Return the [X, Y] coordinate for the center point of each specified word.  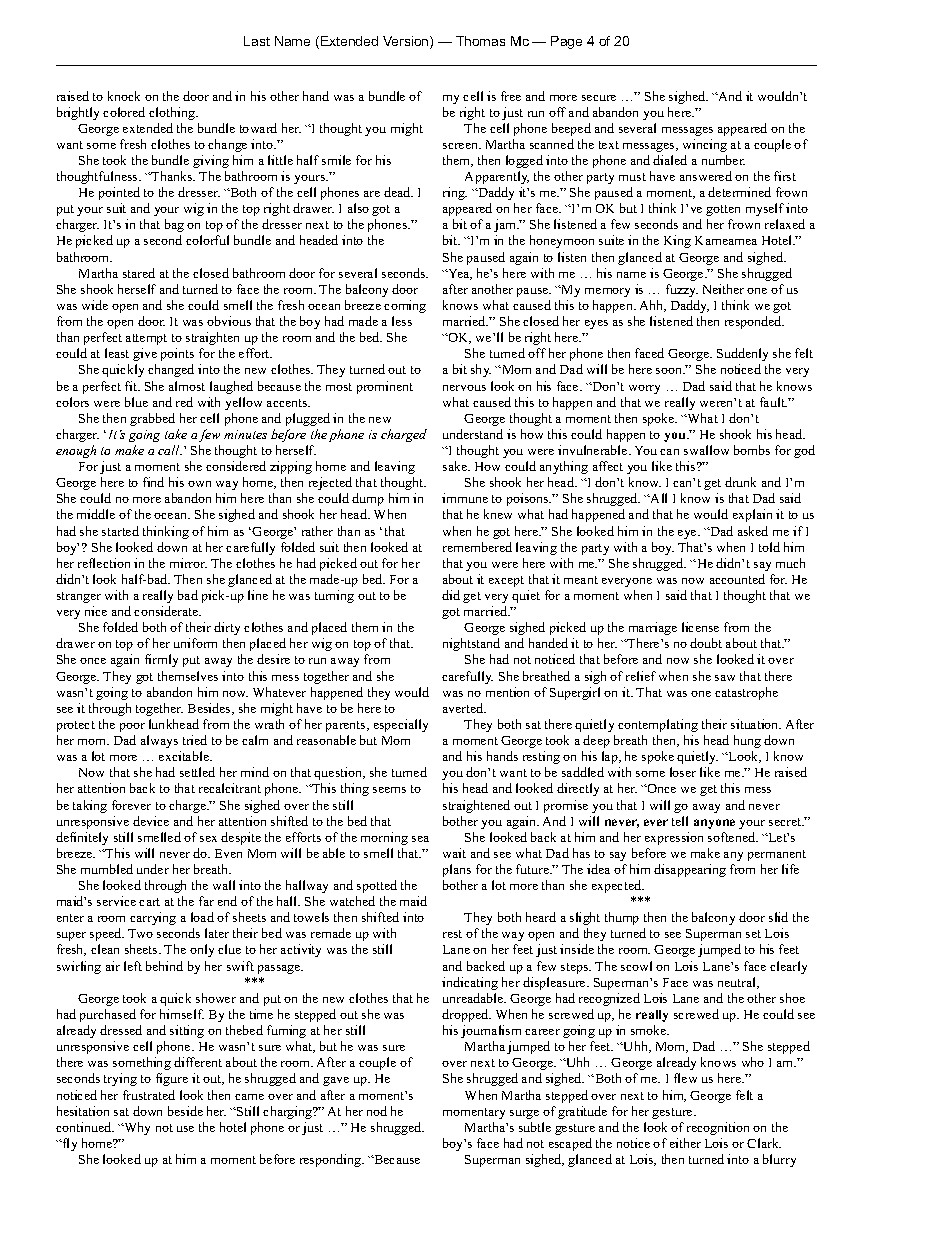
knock [124, 96]
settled [197, 772]
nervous [464, 388]
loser [683, 772]
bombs [752, 450]
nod [377, 1111]
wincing [705, 145]
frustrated [149, 1095]
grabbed [152, 419]
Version [407, 42]
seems [389, 790]
